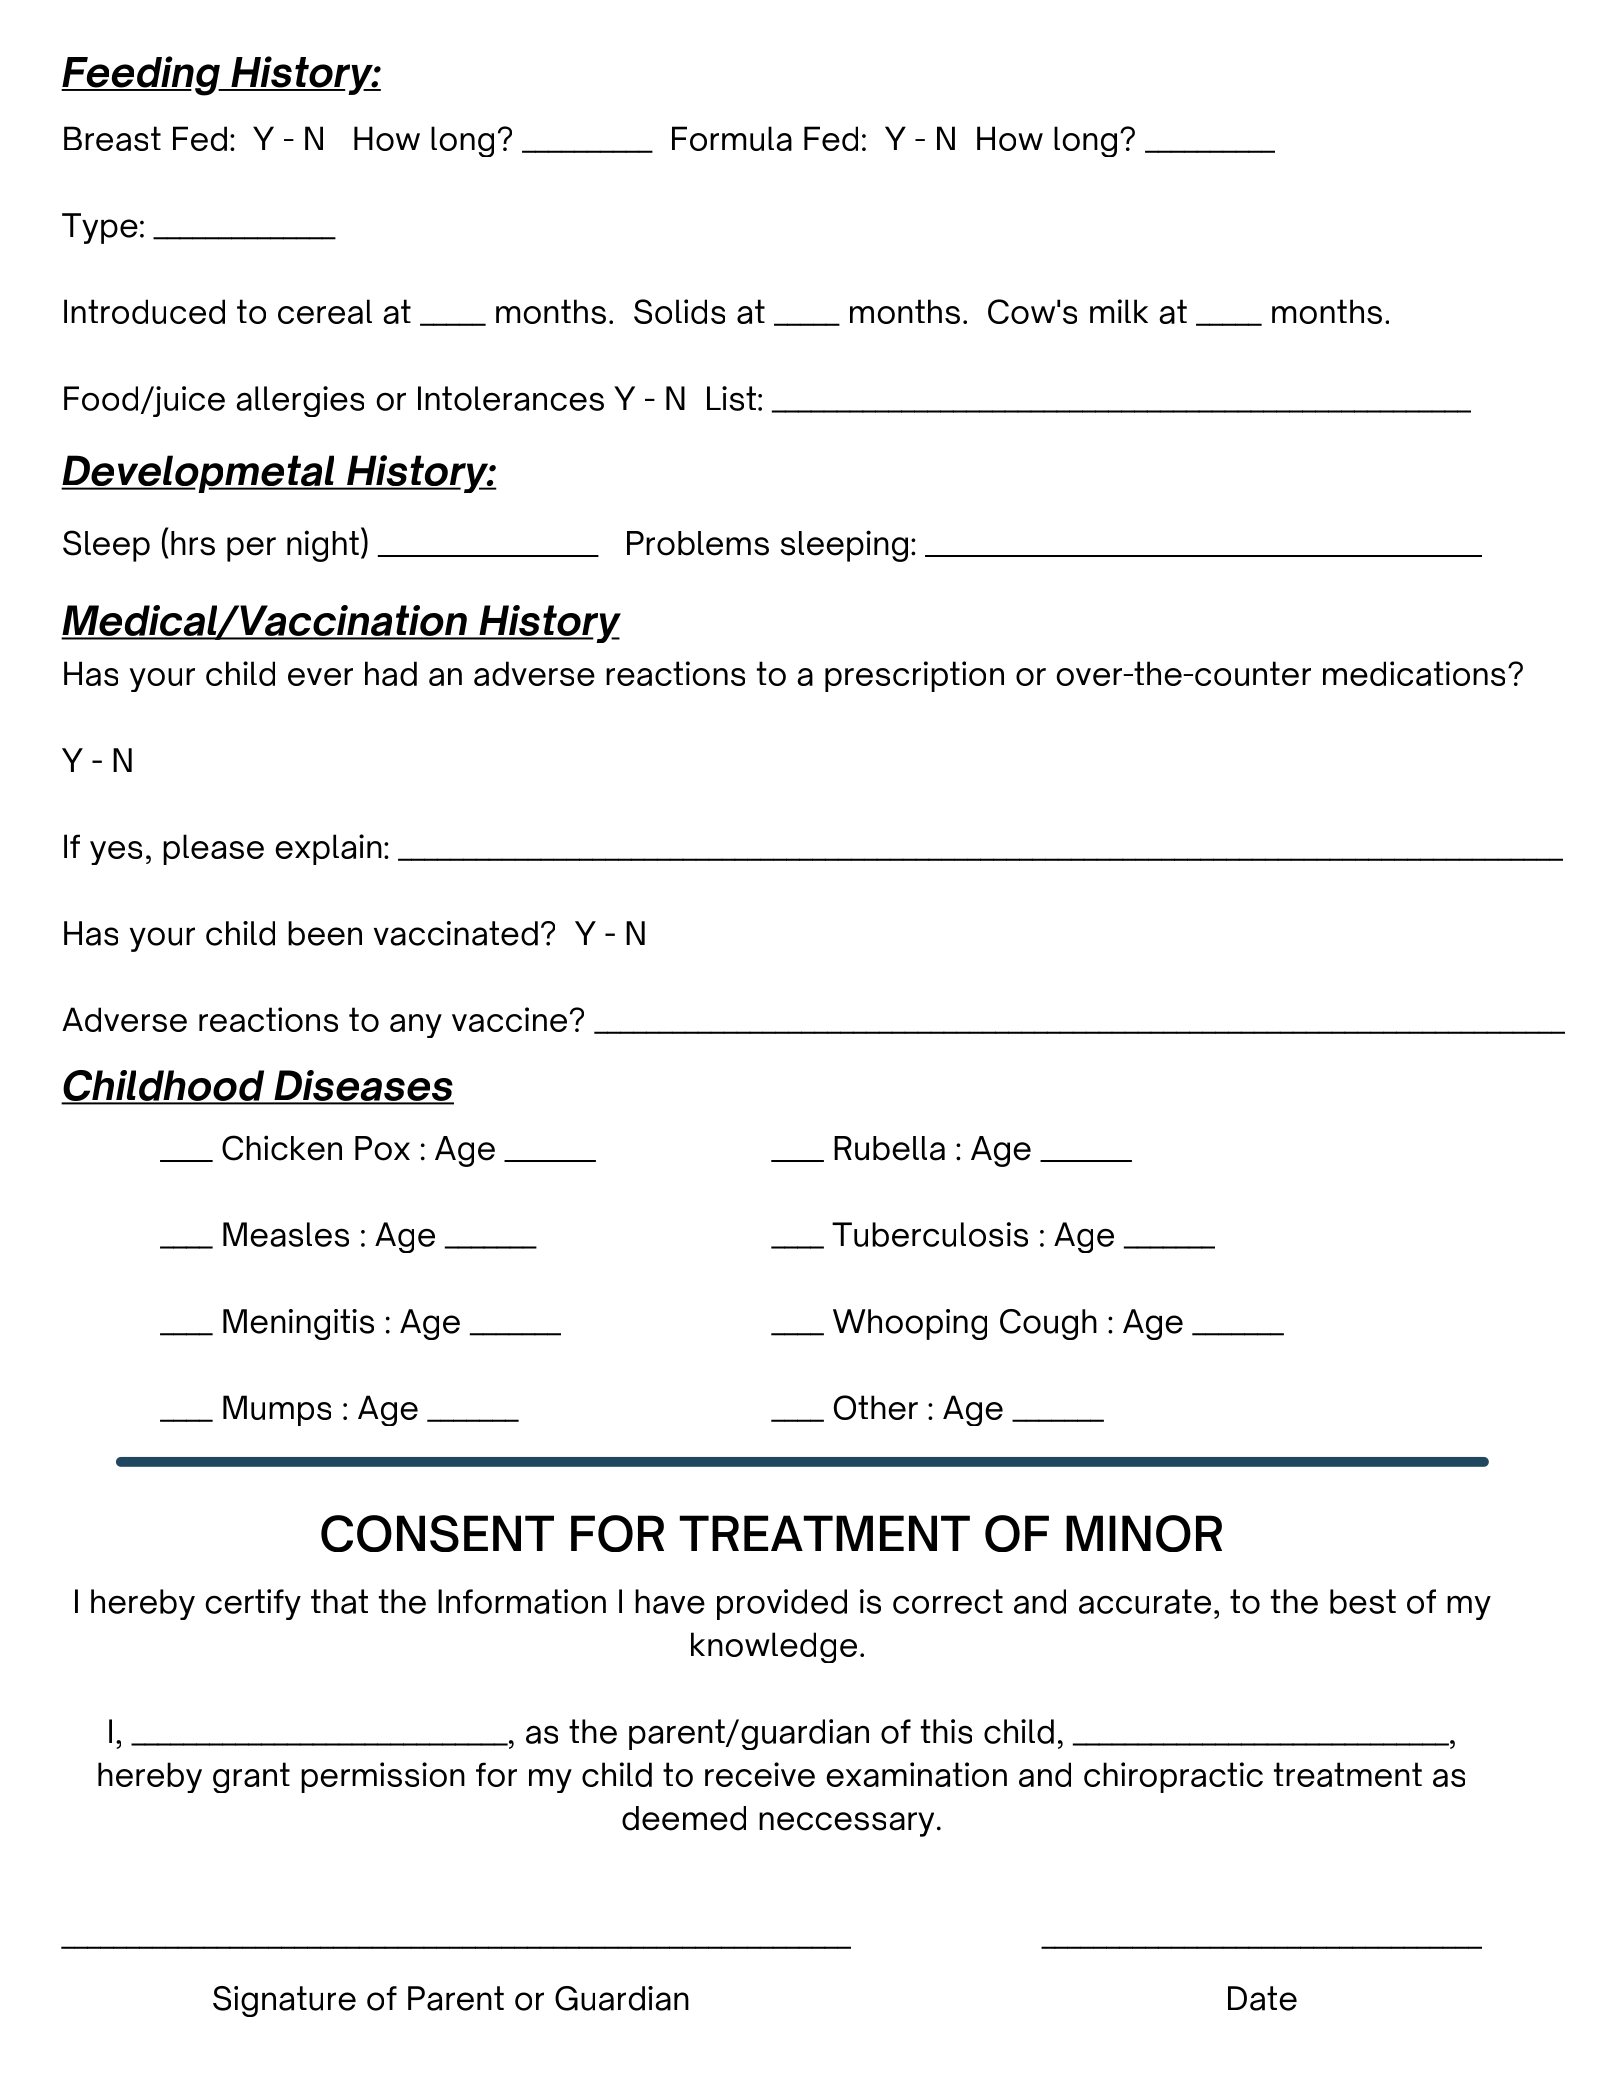  I want to click on milk, so click(1119, 311).
